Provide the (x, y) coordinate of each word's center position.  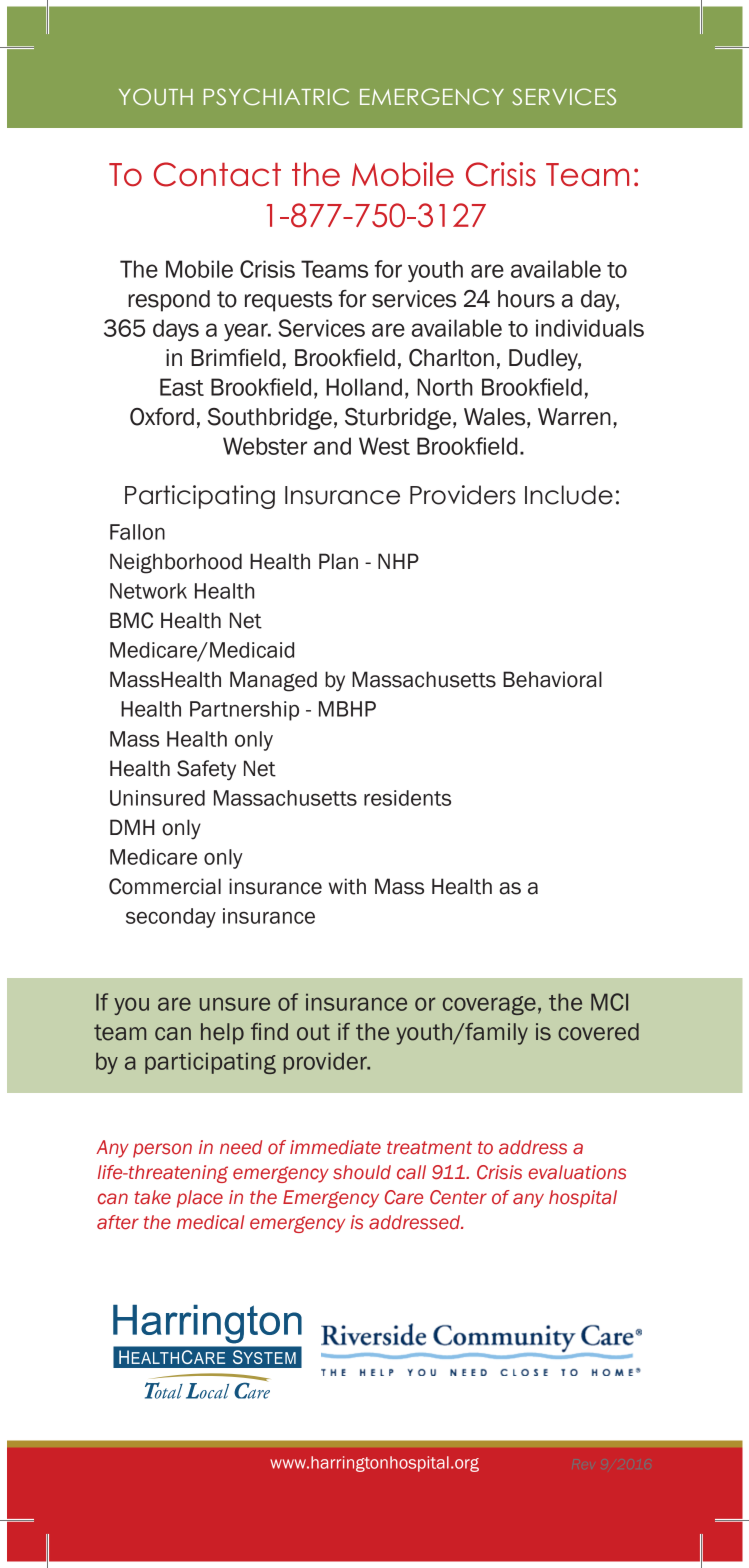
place (200, 1199)
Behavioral (552, 679)
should (362, 1172)
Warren (574, 417)
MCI (609, 1002)
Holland (364, 387)
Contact (217, 174)
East (182, 387)
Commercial (165, 886)
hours (526, 299)
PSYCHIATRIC (276, 96)
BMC (131, 620)
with (347, 886)
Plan (338, 561)
